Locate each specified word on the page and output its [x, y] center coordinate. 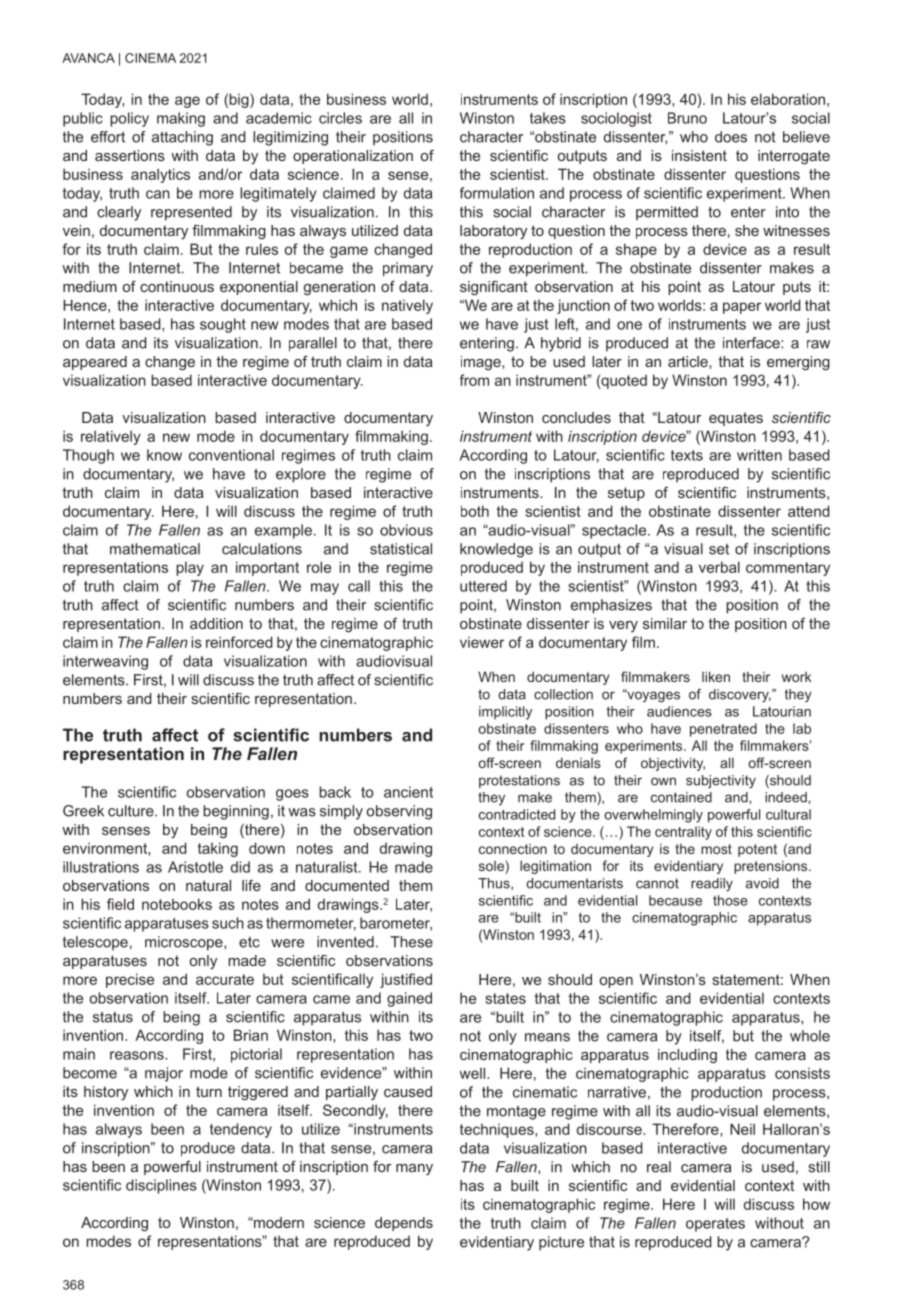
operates [715, 1225]
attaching [182, 138]
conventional [231, 455]
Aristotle [195, 867]
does [731, 137]
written [759, 455]
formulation [497, 193]
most [716, 849]
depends [404, 1224]
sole [492, 867]
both [475, 511]
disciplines [161, 1186]
